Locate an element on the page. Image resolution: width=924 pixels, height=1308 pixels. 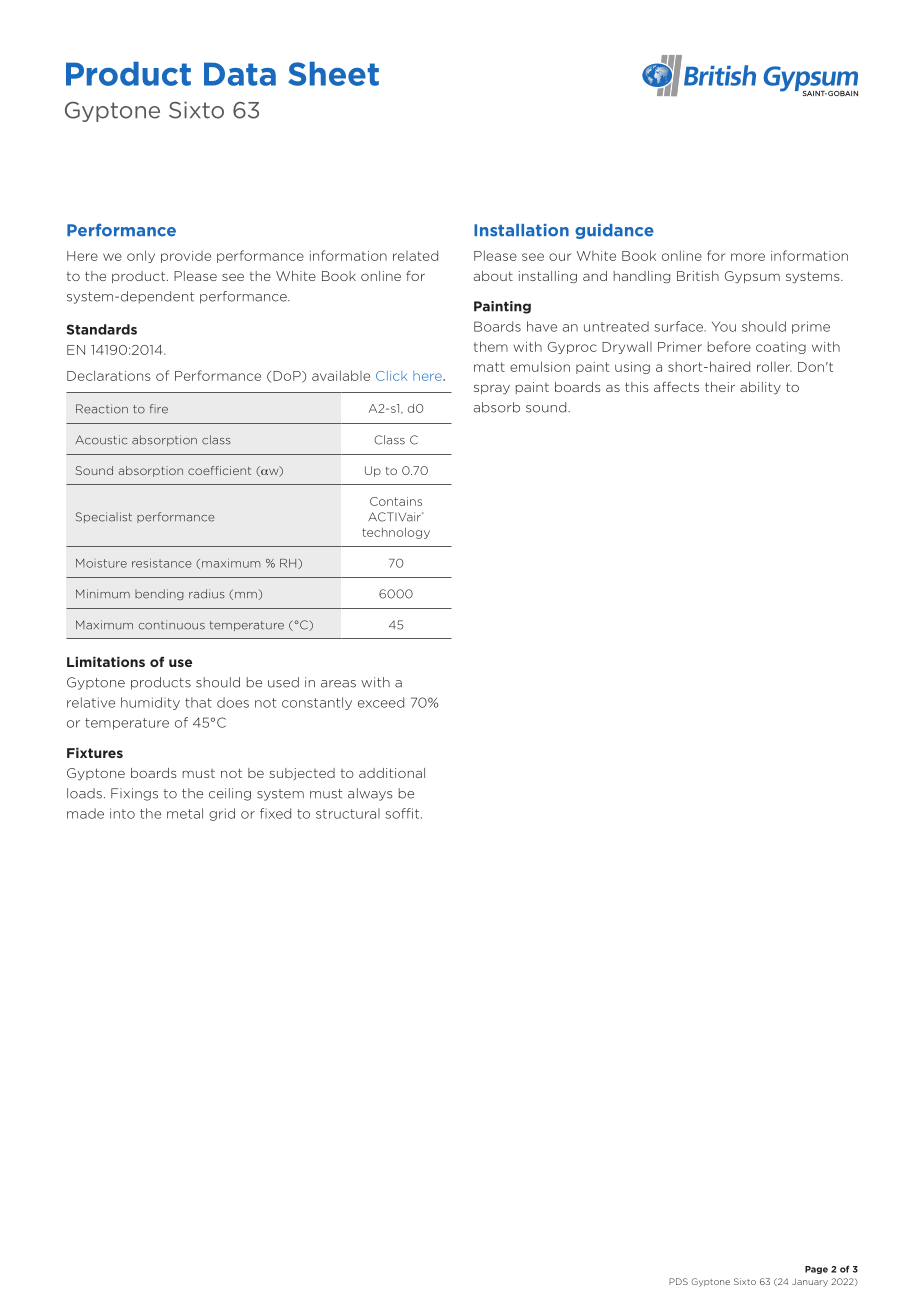
January is located at coordinates (810, 1282).
